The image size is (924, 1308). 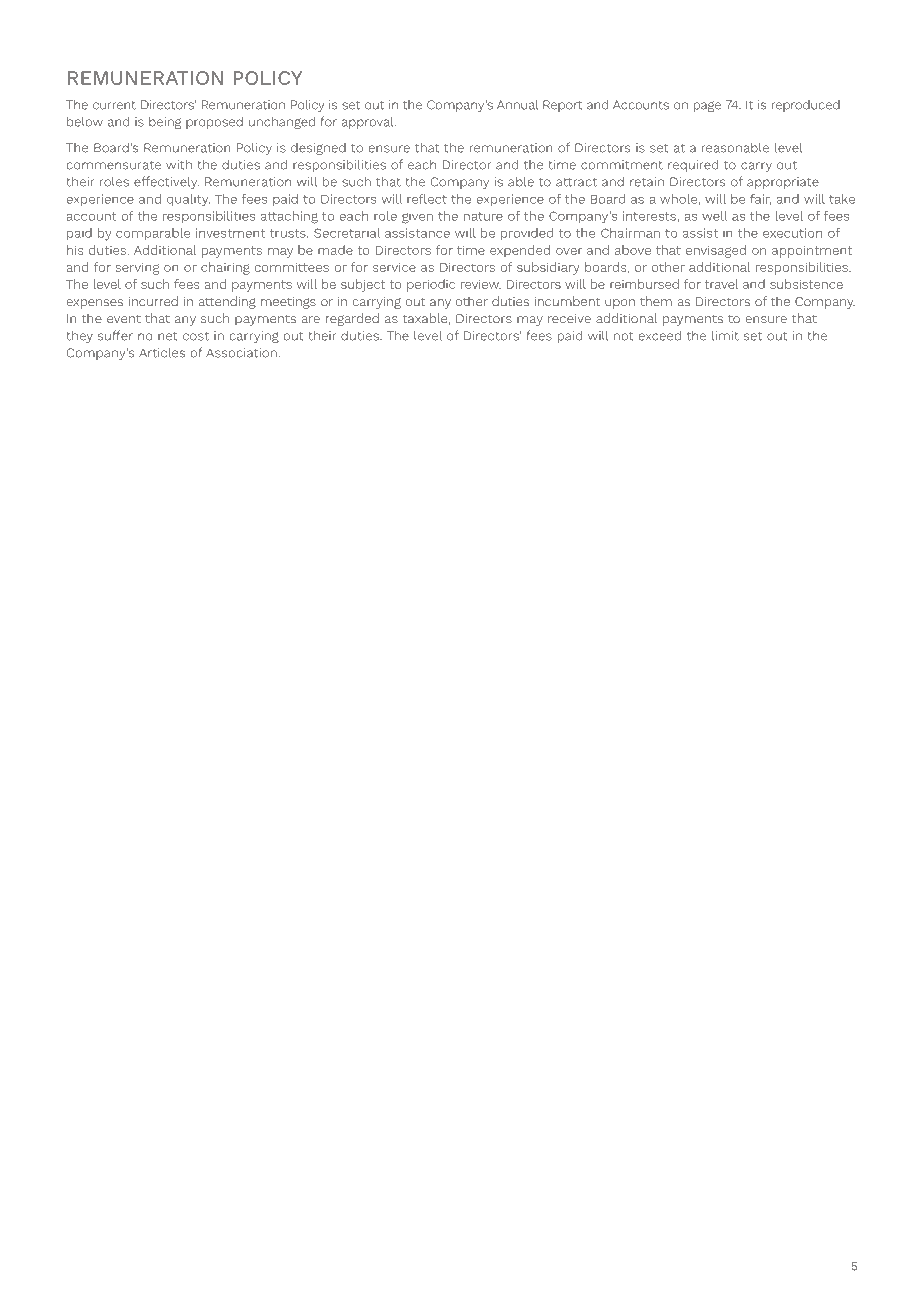 I want to click on being, so click(x=165, y=122).
